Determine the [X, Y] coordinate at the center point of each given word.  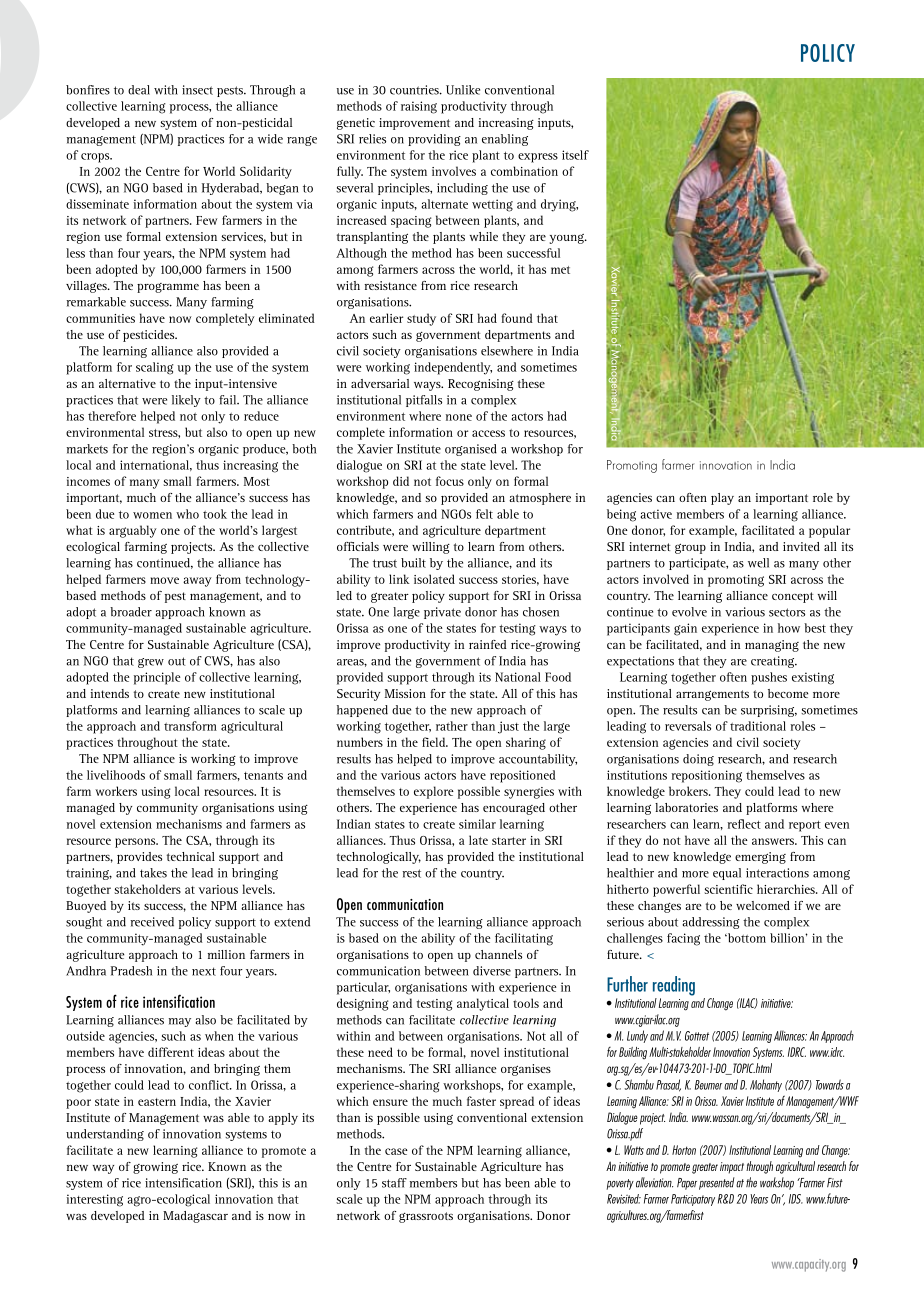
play [722, 499]
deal [139, 90]
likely [186, 401]
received [152, 922]
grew [151, 663]
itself [575, 155]
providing [434, 140]
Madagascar [195, 1217]
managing [772, 646]
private [442, 613]
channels [498, 954]
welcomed [763, 905]
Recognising [481, 385]
